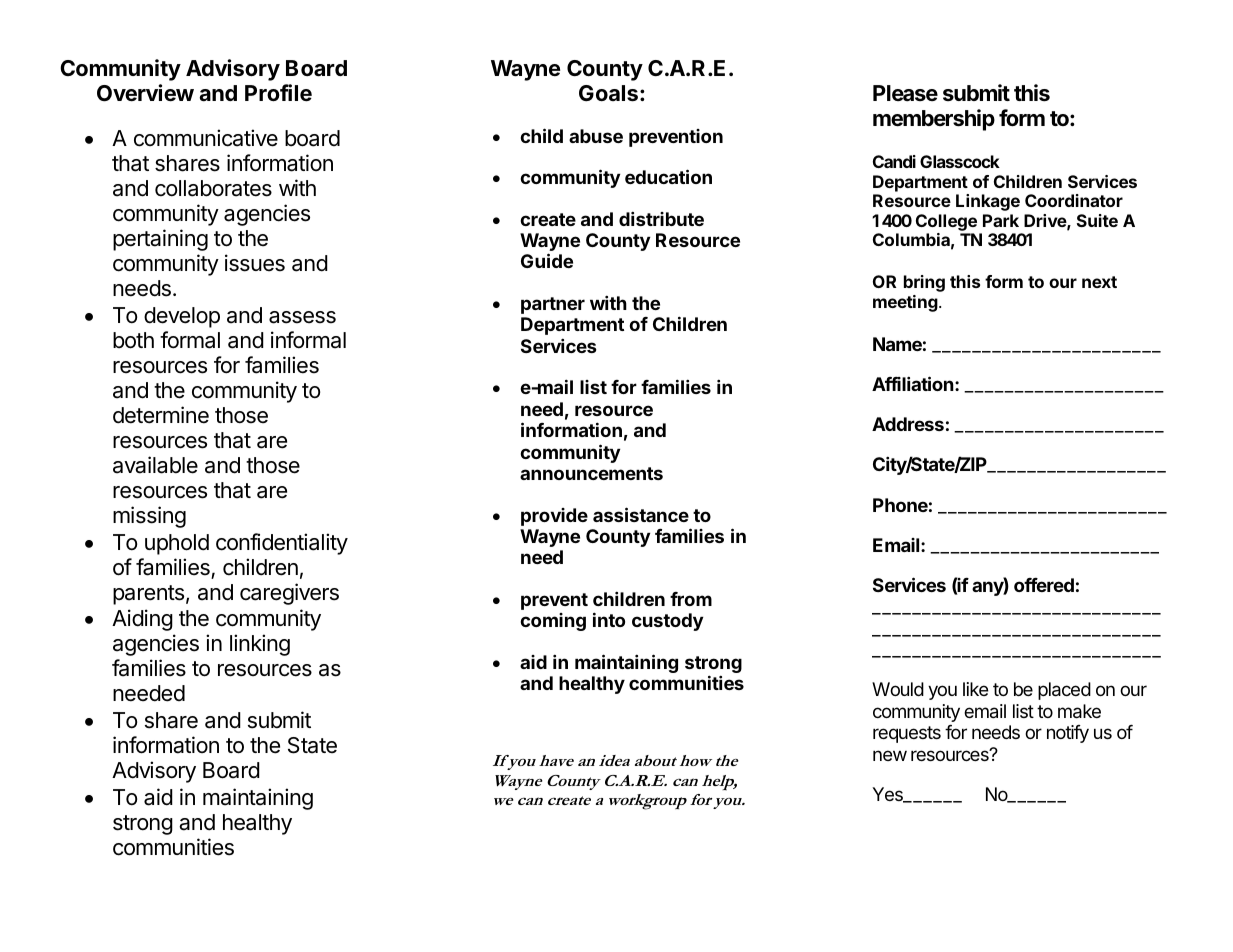 This document has height=952, width=1233. Describe the element at coordinates (133, 340) in the document. I see `both` at that location.
